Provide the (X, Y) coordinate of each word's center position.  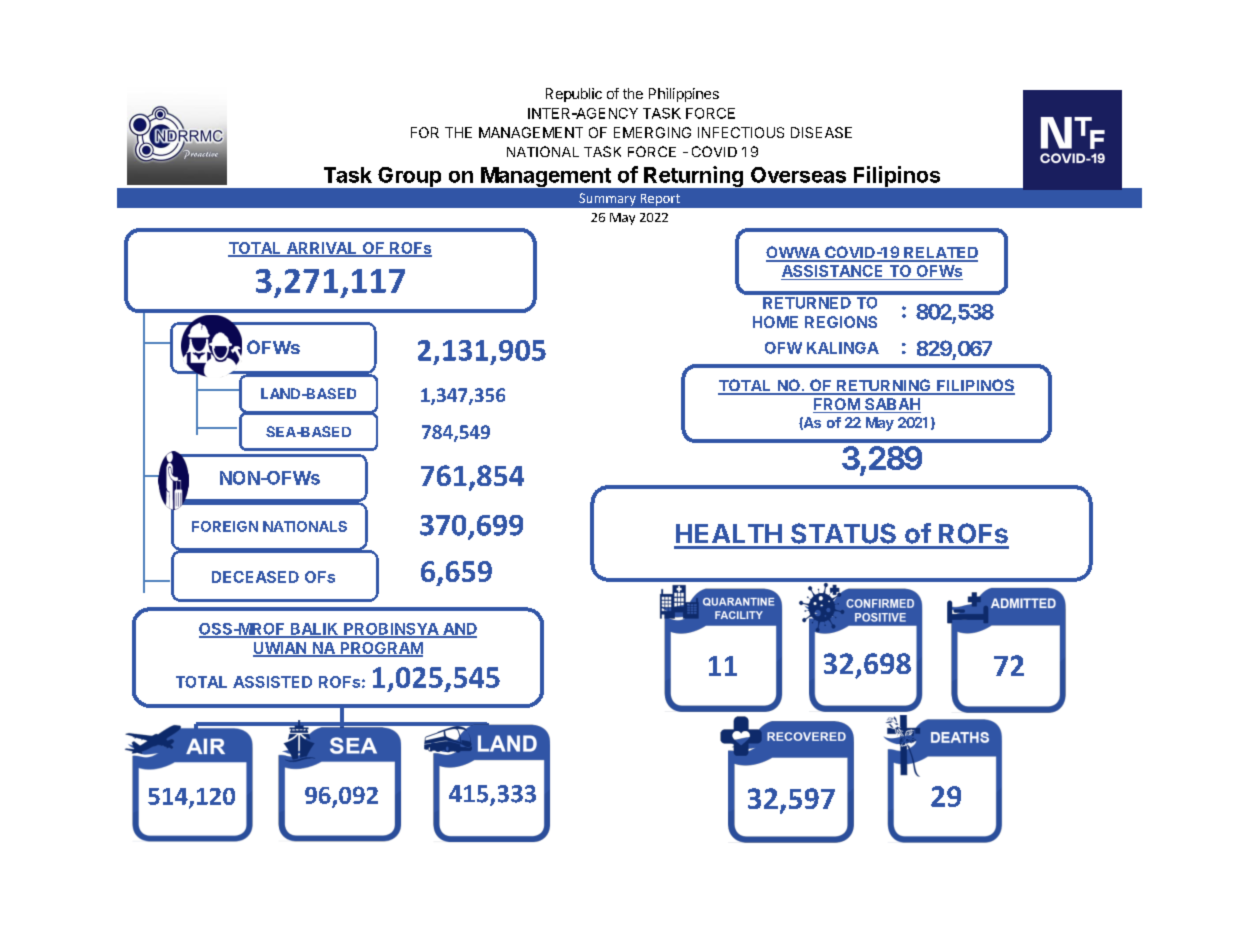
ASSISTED (272, 682)
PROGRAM (380, 649)
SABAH (892, 405)
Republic (574, 95)
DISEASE (821, 132)
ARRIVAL (321, 249)
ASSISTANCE (833, 272)
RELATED (940, 254)
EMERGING (652, 132)
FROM (837, 405)
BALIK (314, 630)
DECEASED (255, 577)
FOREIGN (225, 526)
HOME (775, 322)
